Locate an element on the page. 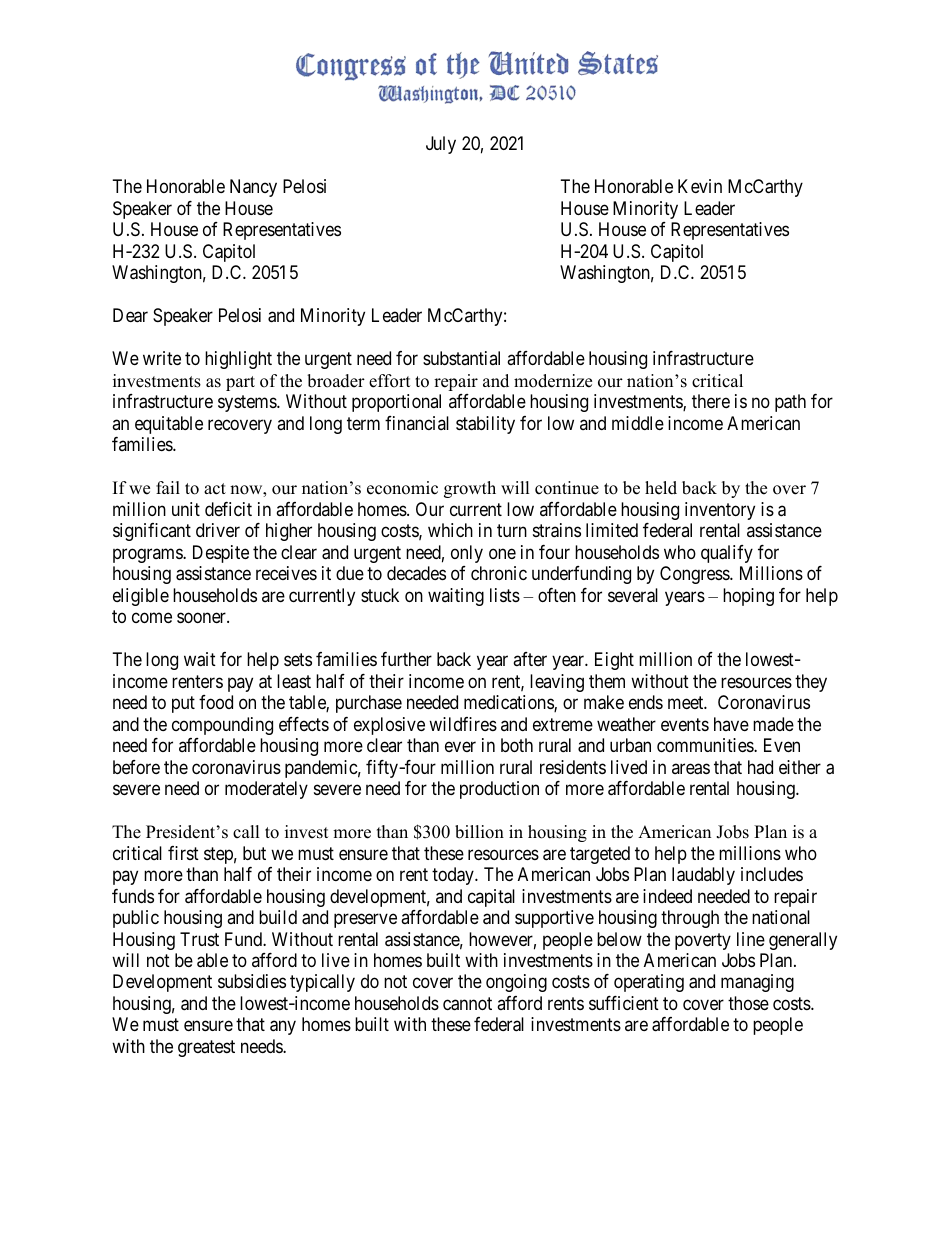 Image resolution: width=952 pixels, height=1233 pixels. have is located at coordinates (731, 724).
